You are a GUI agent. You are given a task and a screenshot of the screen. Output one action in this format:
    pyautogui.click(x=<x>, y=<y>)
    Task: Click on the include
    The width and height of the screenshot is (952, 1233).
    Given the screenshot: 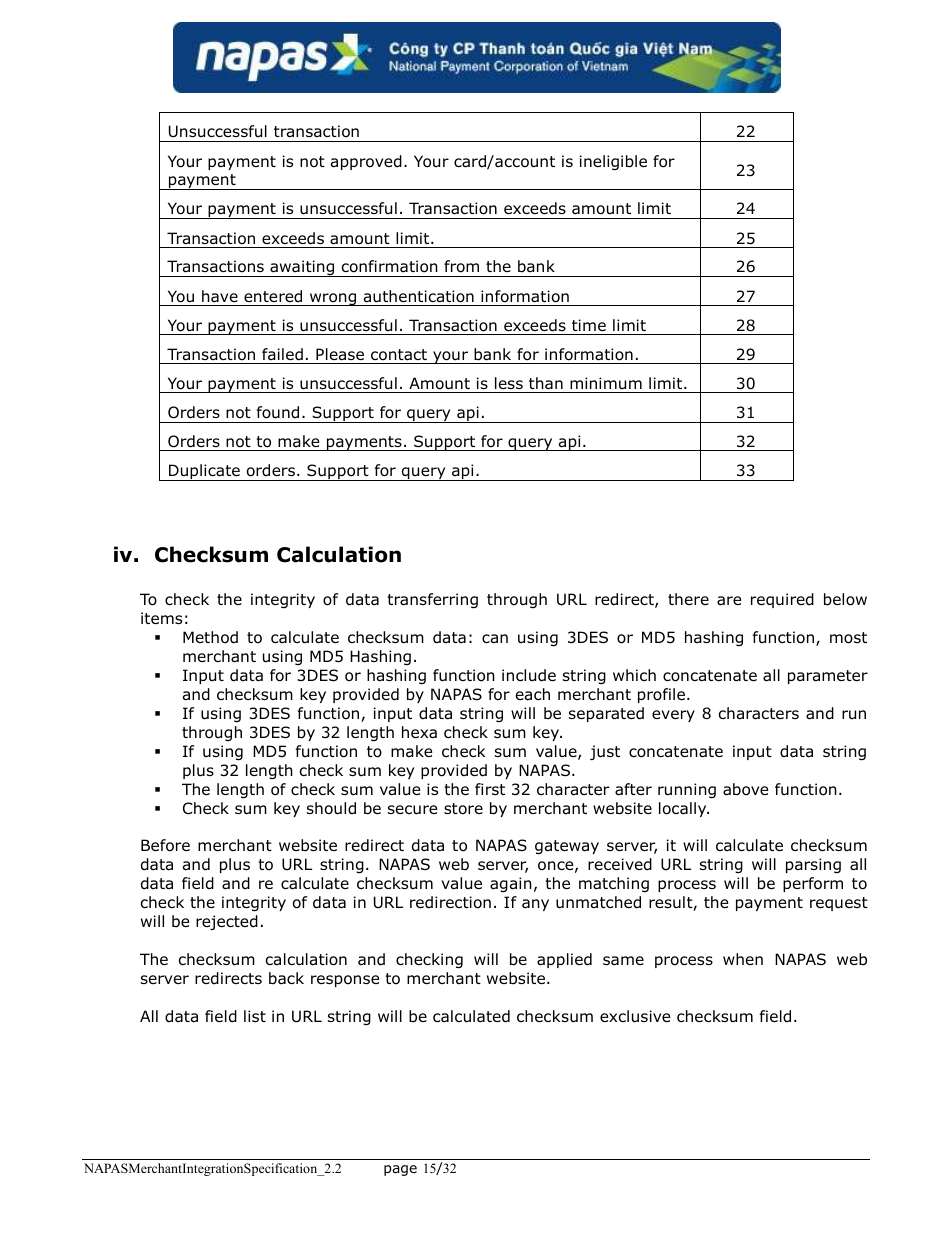 What is the action you would take?
    pyautogui.click(x=529, y=675)
